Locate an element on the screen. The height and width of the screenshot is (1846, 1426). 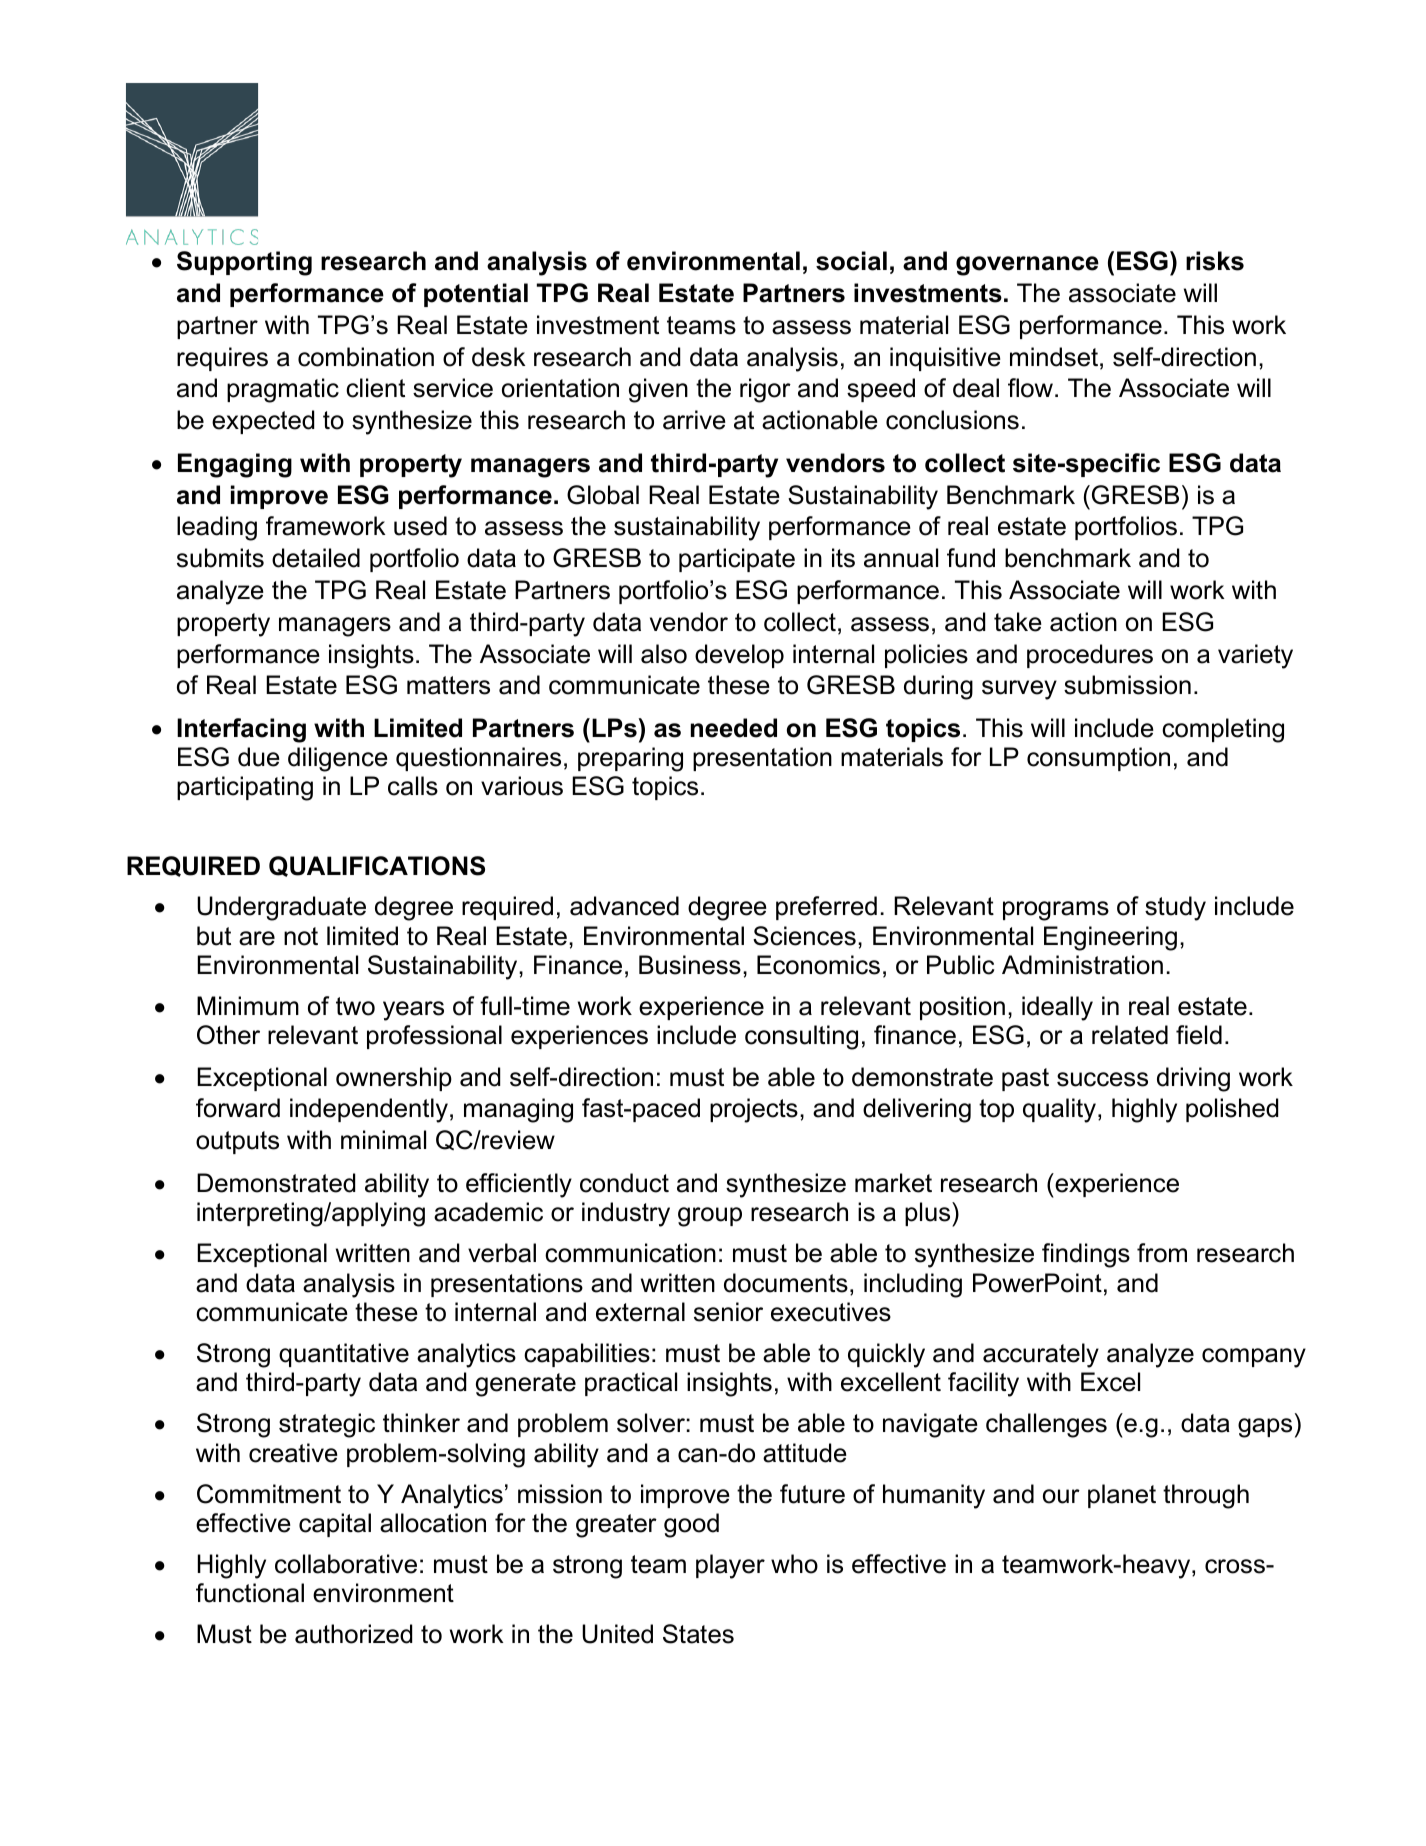
player is located at coordinates (730, 1566).
